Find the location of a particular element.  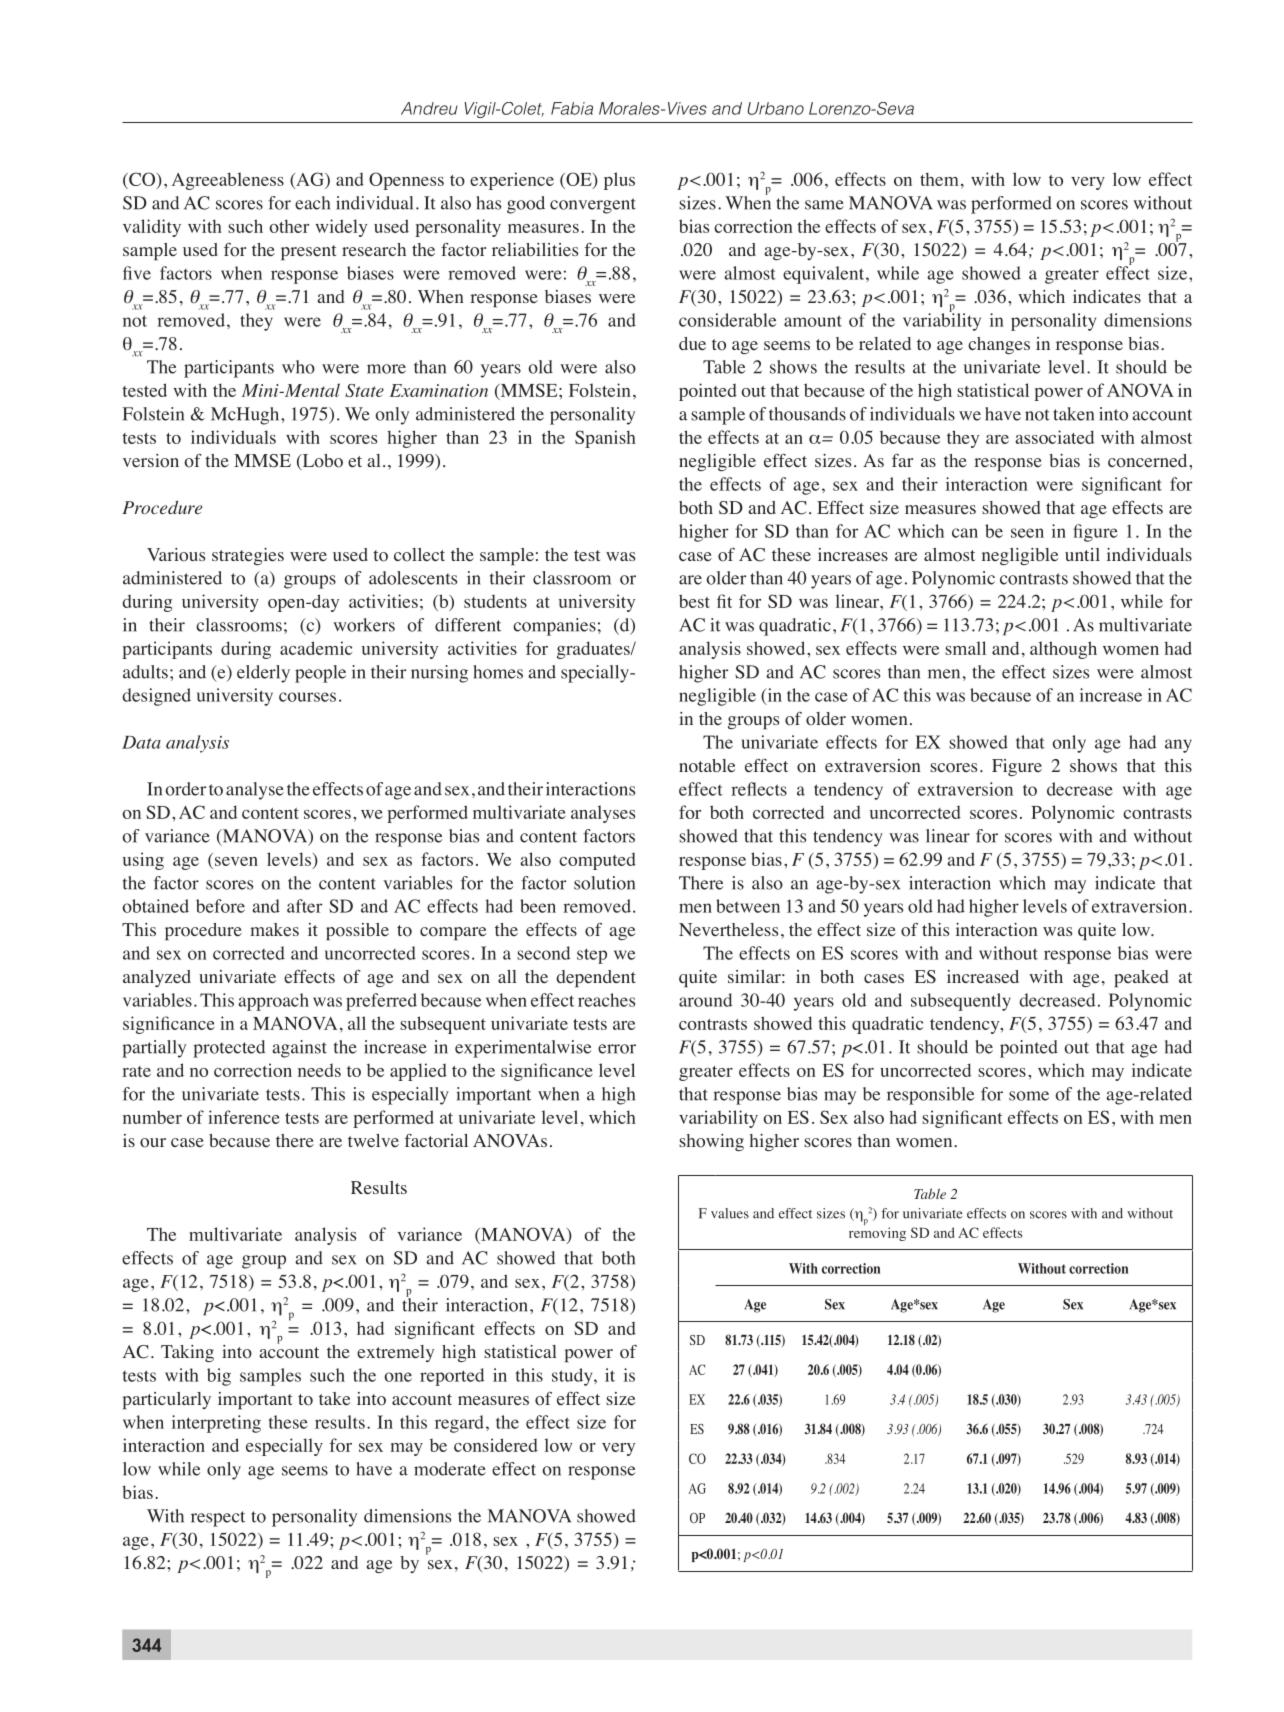

Various is located at coordinates (176, 555).
